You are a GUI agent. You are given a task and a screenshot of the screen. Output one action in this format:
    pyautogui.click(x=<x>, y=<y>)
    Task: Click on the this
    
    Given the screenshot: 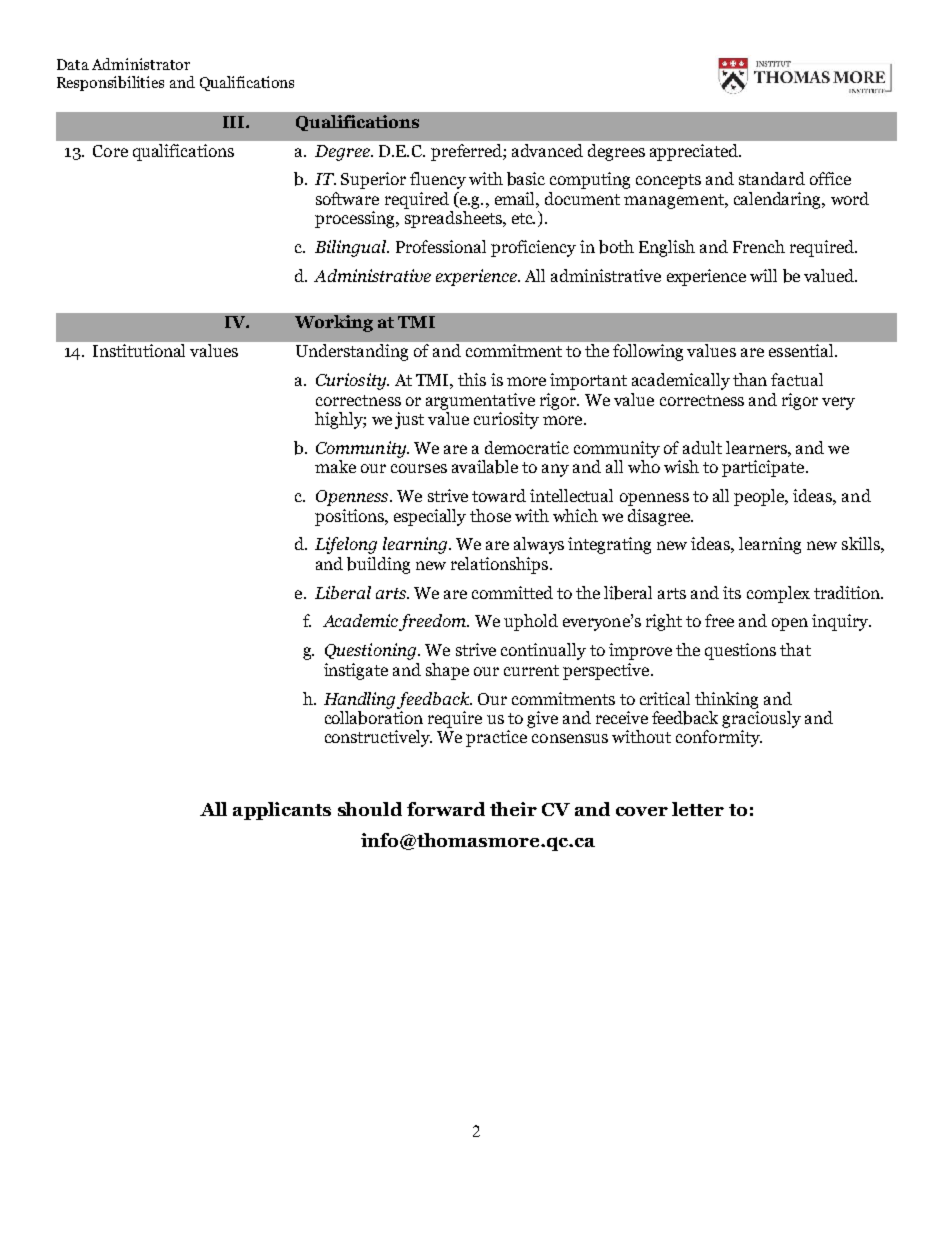 What is the action you would take?
    pyautogui.click(x=472, y=379)
